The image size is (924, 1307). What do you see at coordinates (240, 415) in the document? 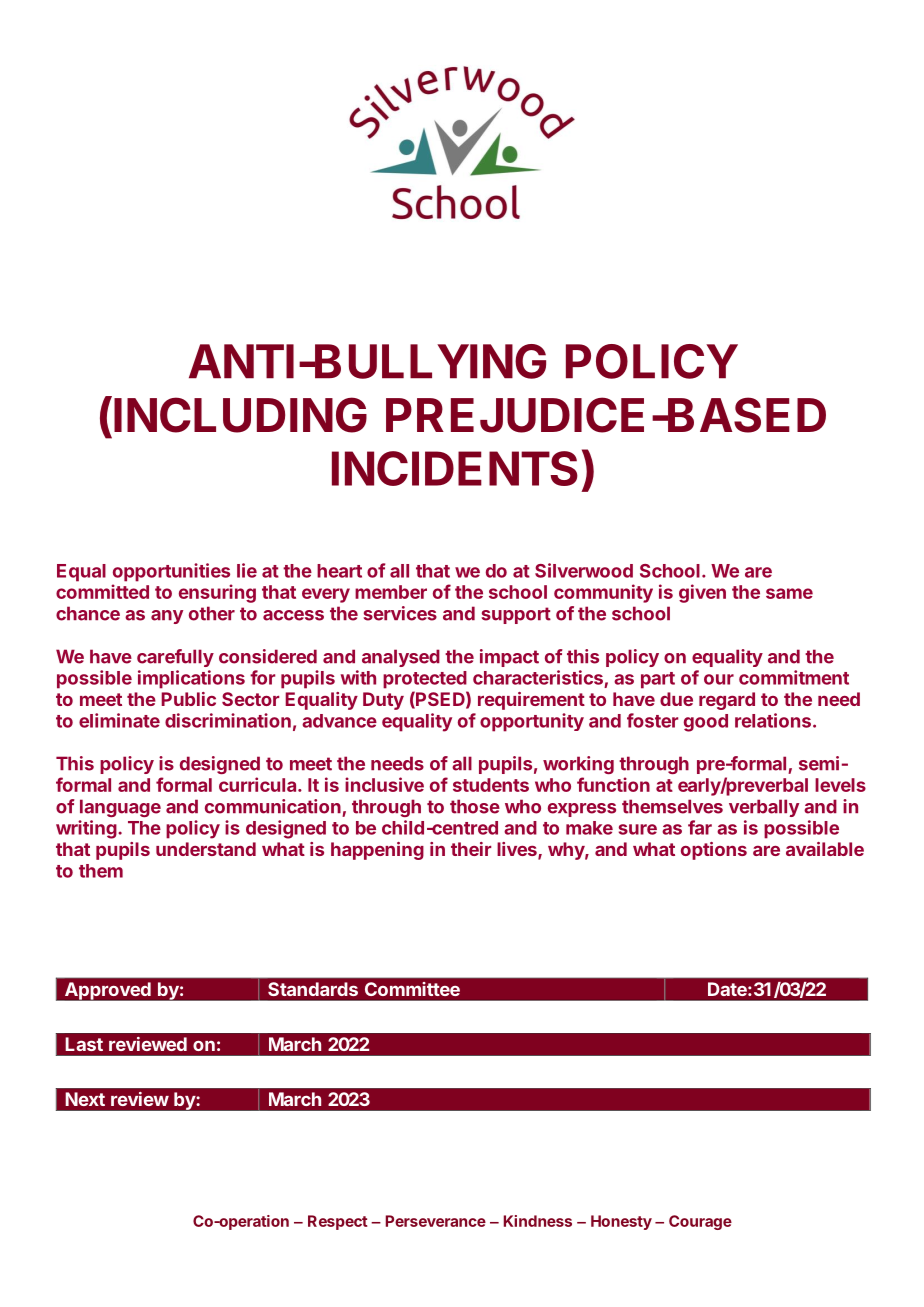
I see `INCLUDING` at bounding box center [240, 415].
